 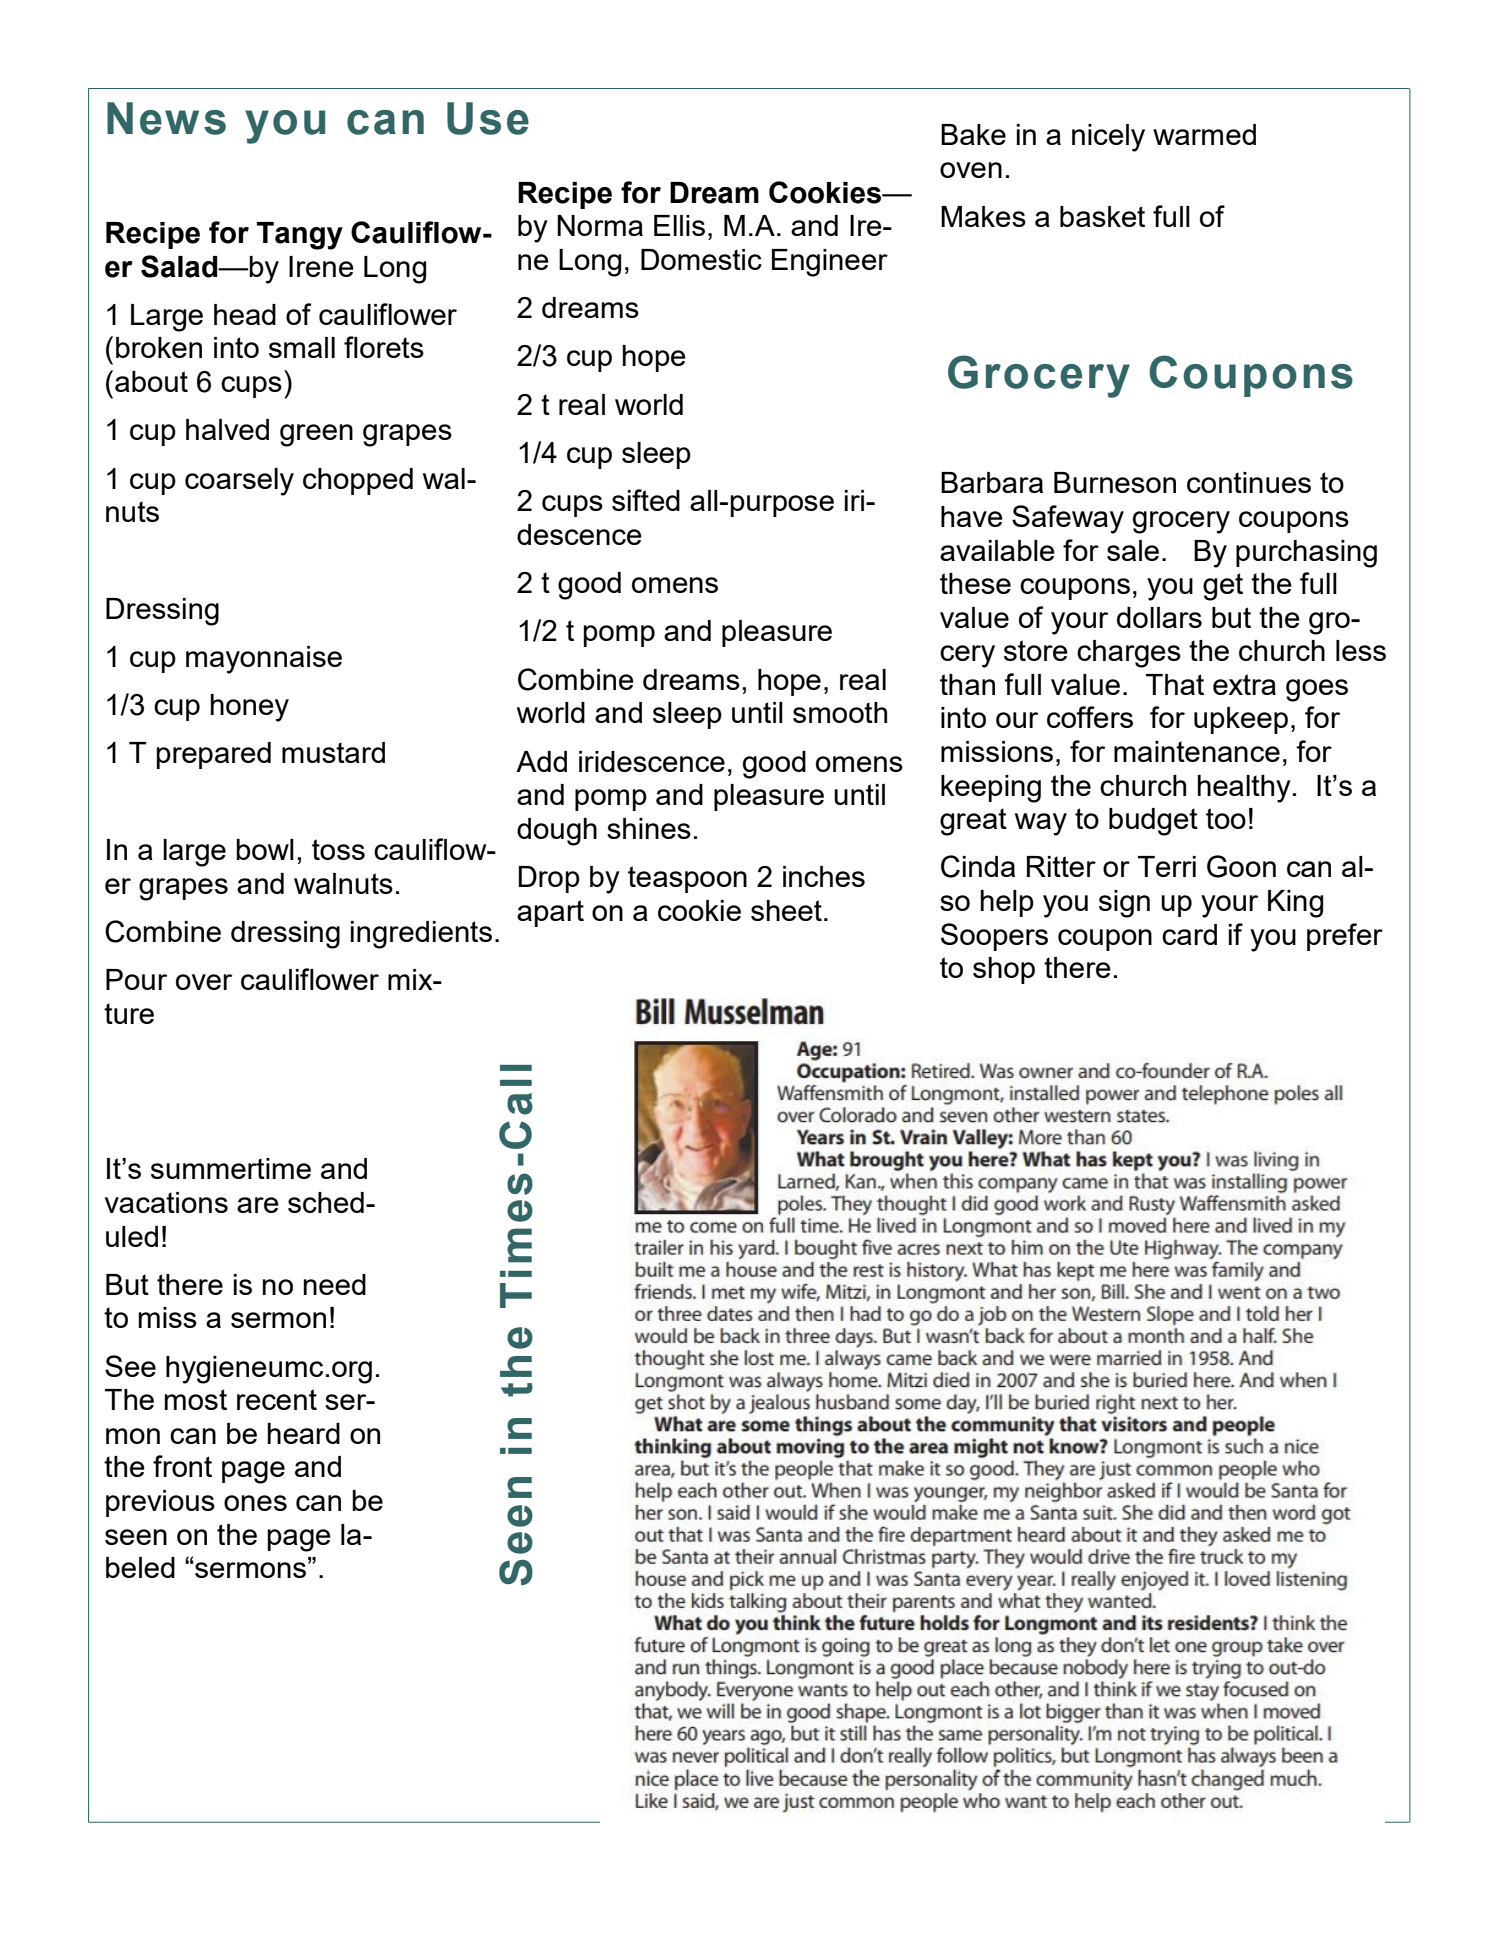 What do you see at coordinates (265, 849) in the image?
I see `bowl` at bounding box center [265, 849].
